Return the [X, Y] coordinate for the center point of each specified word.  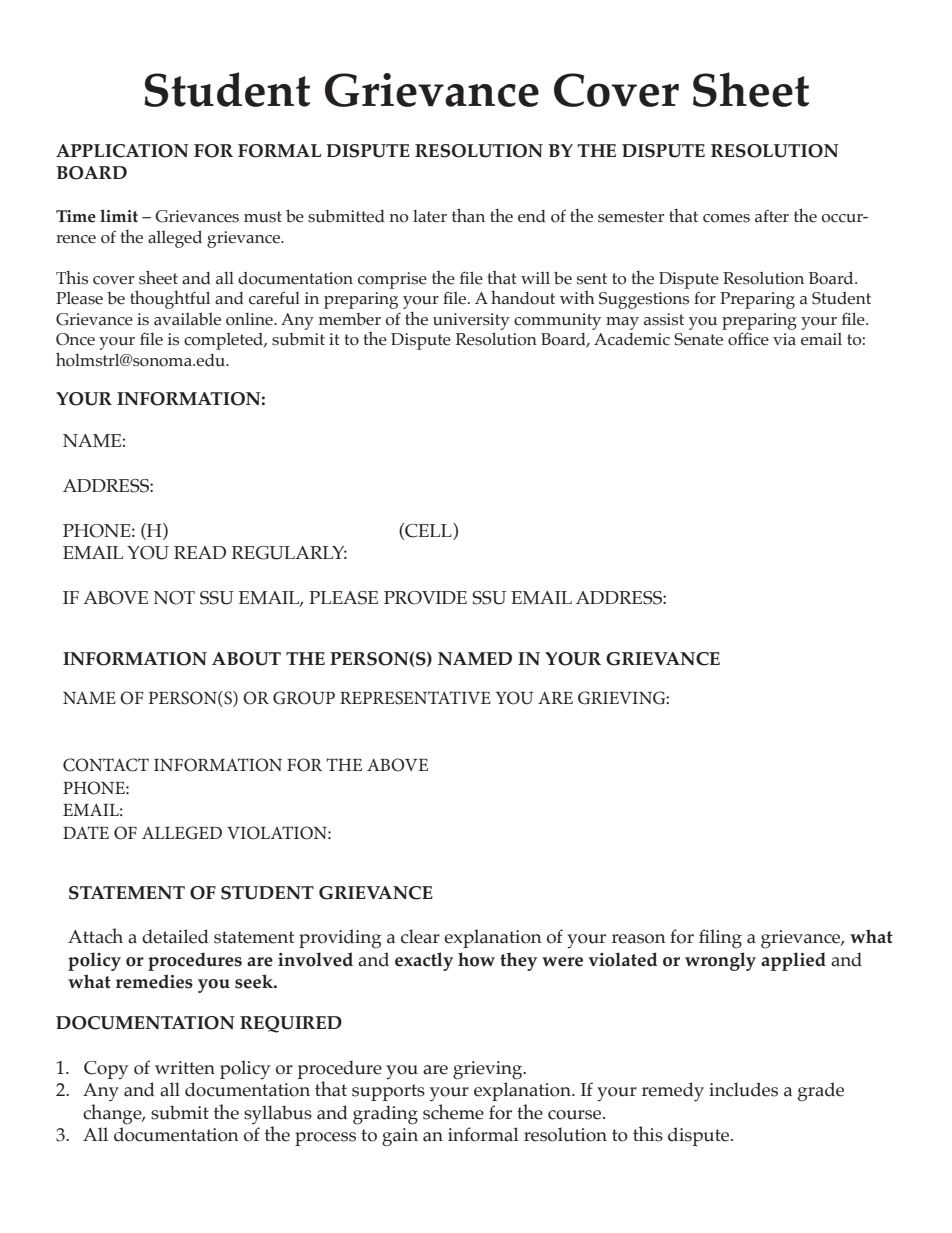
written [185, 1068]
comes [726, 218]
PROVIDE [425, 598]
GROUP [304, 698]
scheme [453, 1112]
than [468, 215]
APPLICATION [122, 151]
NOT [174, 598]
